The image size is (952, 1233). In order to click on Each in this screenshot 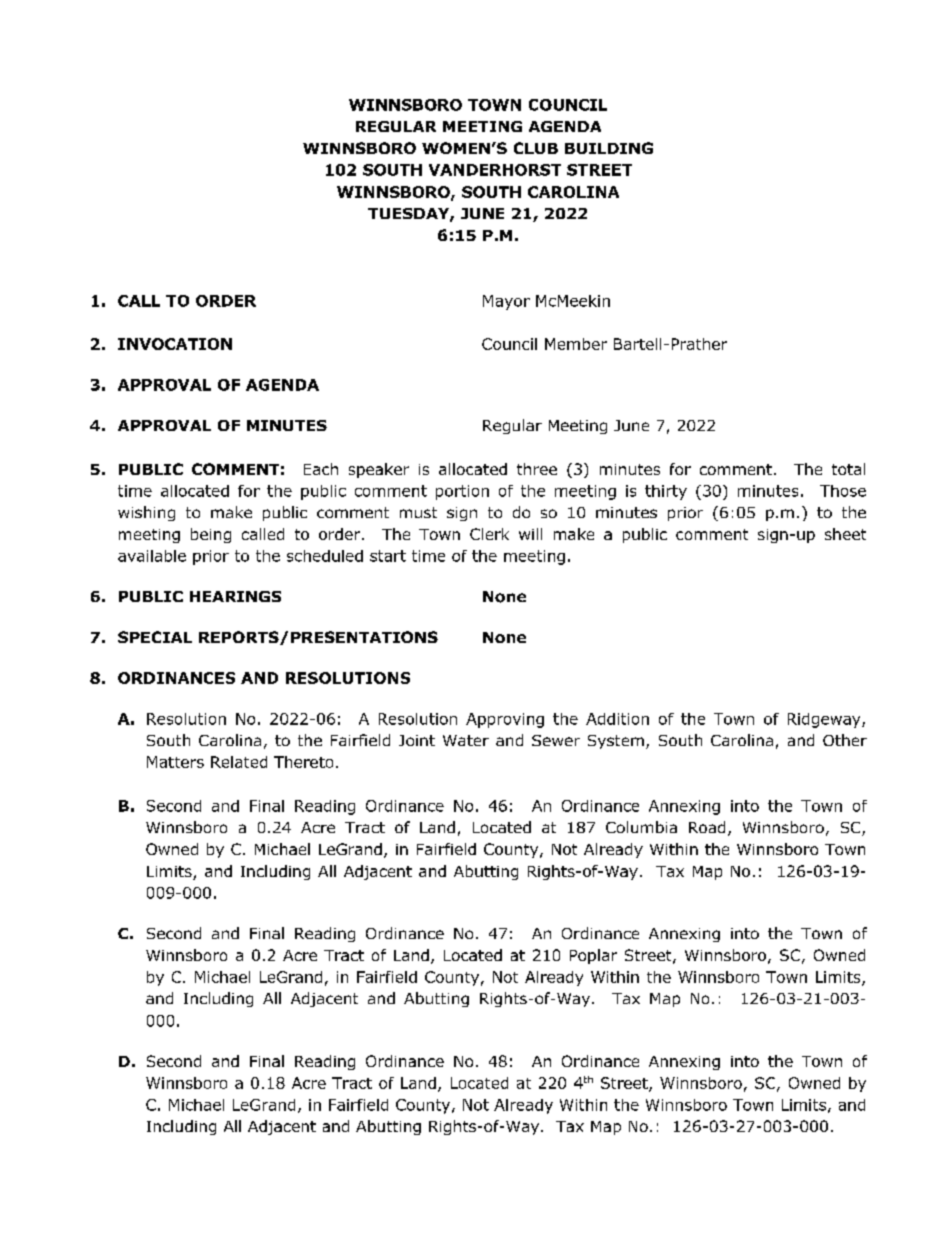, I will do `click(321, 469)`.
